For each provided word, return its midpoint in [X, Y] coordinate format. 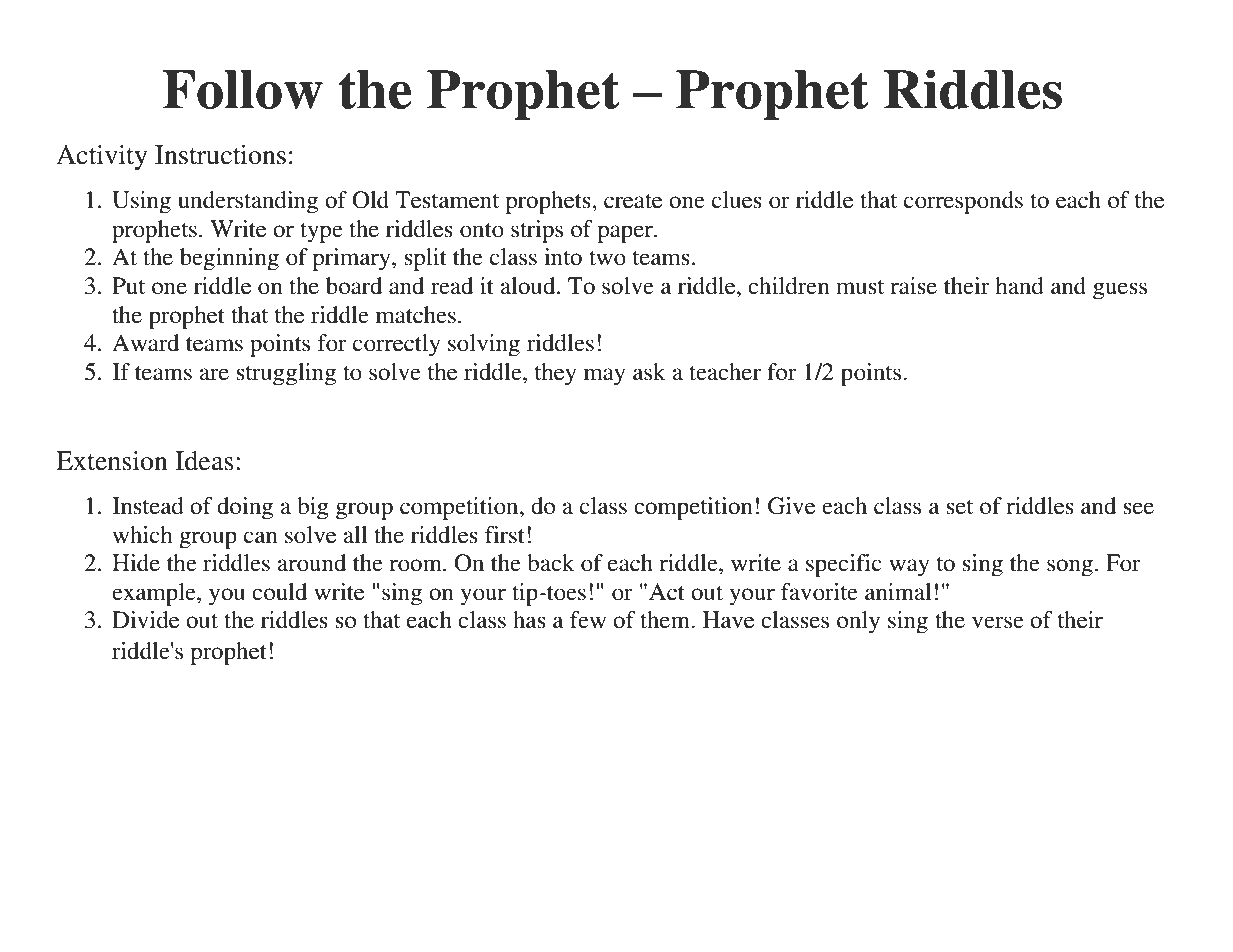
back [551, 563]
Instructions [220, 155]
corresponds [963, 202]
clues [737, 200]
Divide [145, 620]
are [214, 374]
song [1070, 568]
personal [928, 808]
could [279, 592]
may [604, 377]
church [1005, 807]
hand [1019, 286]
